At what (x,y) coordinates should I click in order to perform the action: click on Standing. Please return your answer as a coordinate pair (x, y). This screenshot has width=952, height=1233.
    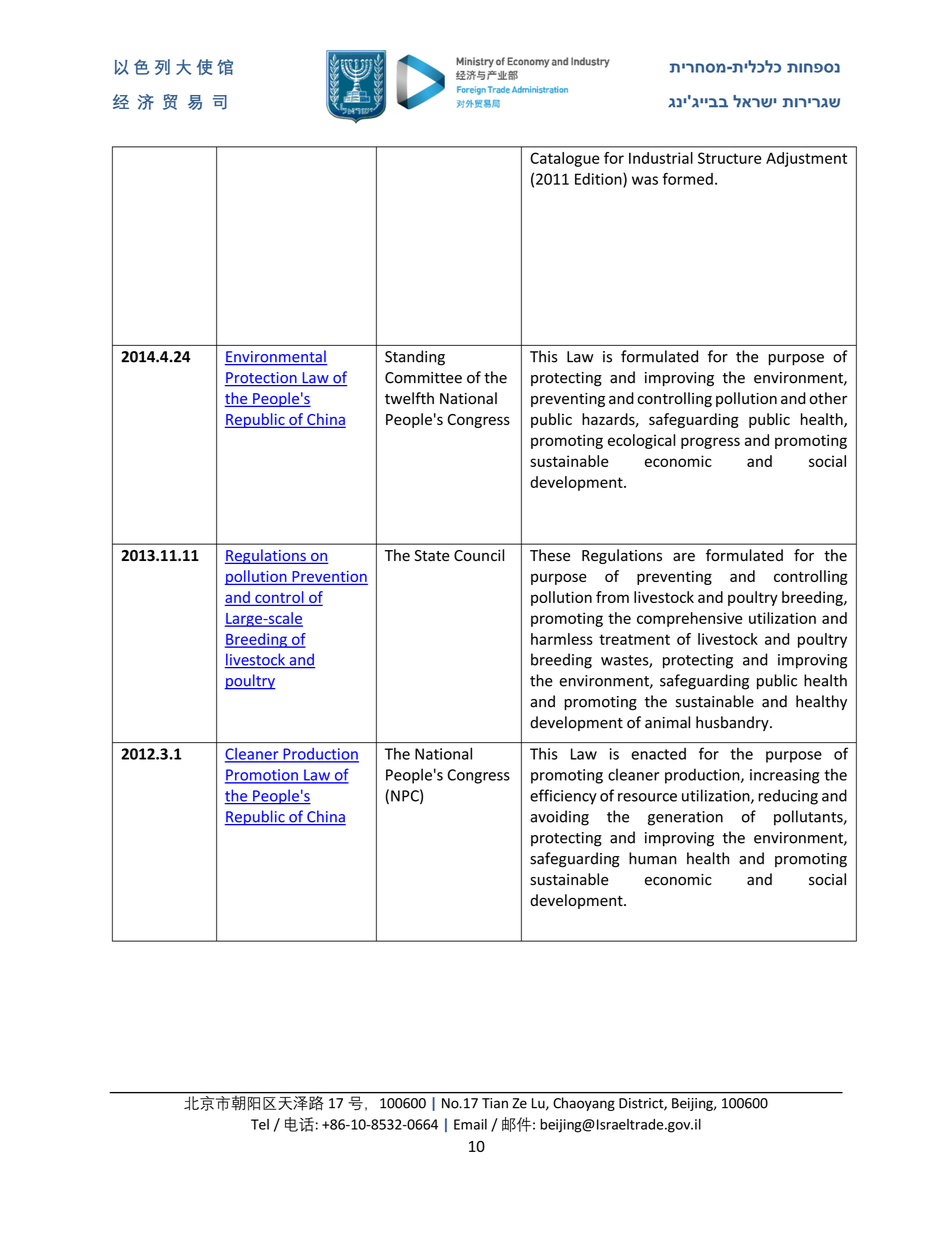
    Looking at the image, I should click on (415, 358).
